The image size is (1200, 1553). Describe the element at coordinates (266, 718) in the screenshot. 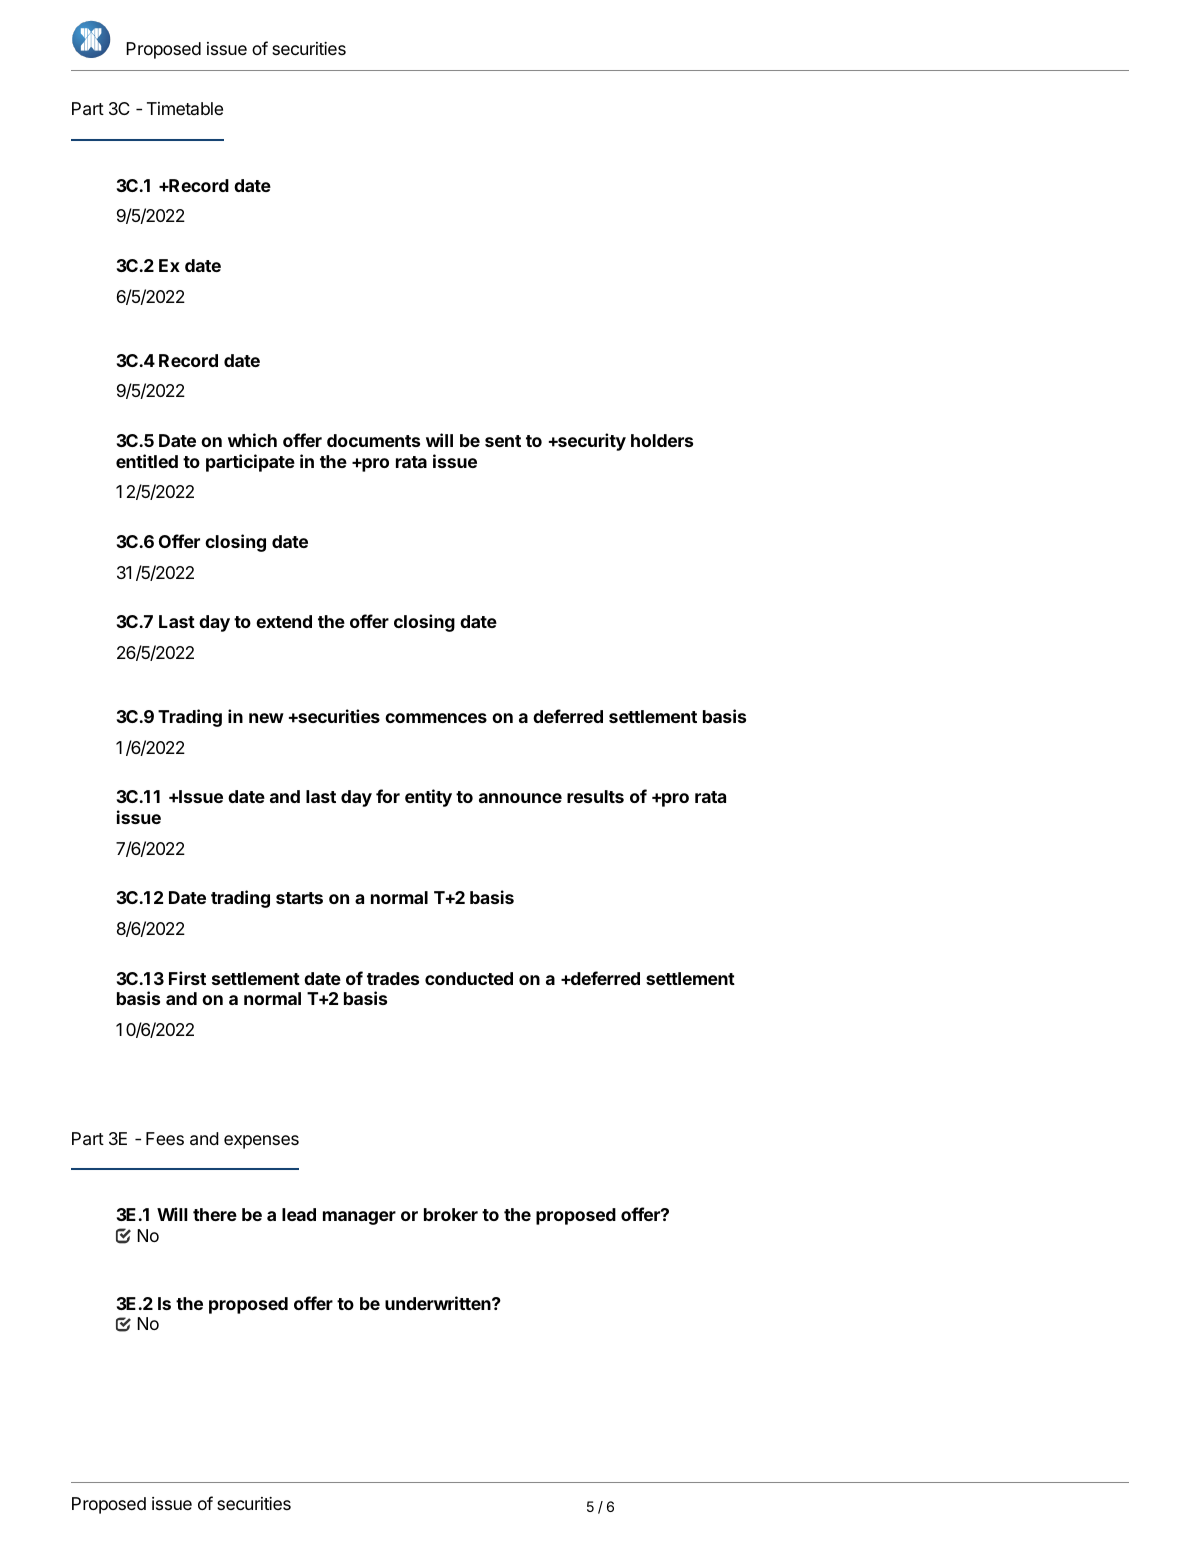

I see `new` at that location.
